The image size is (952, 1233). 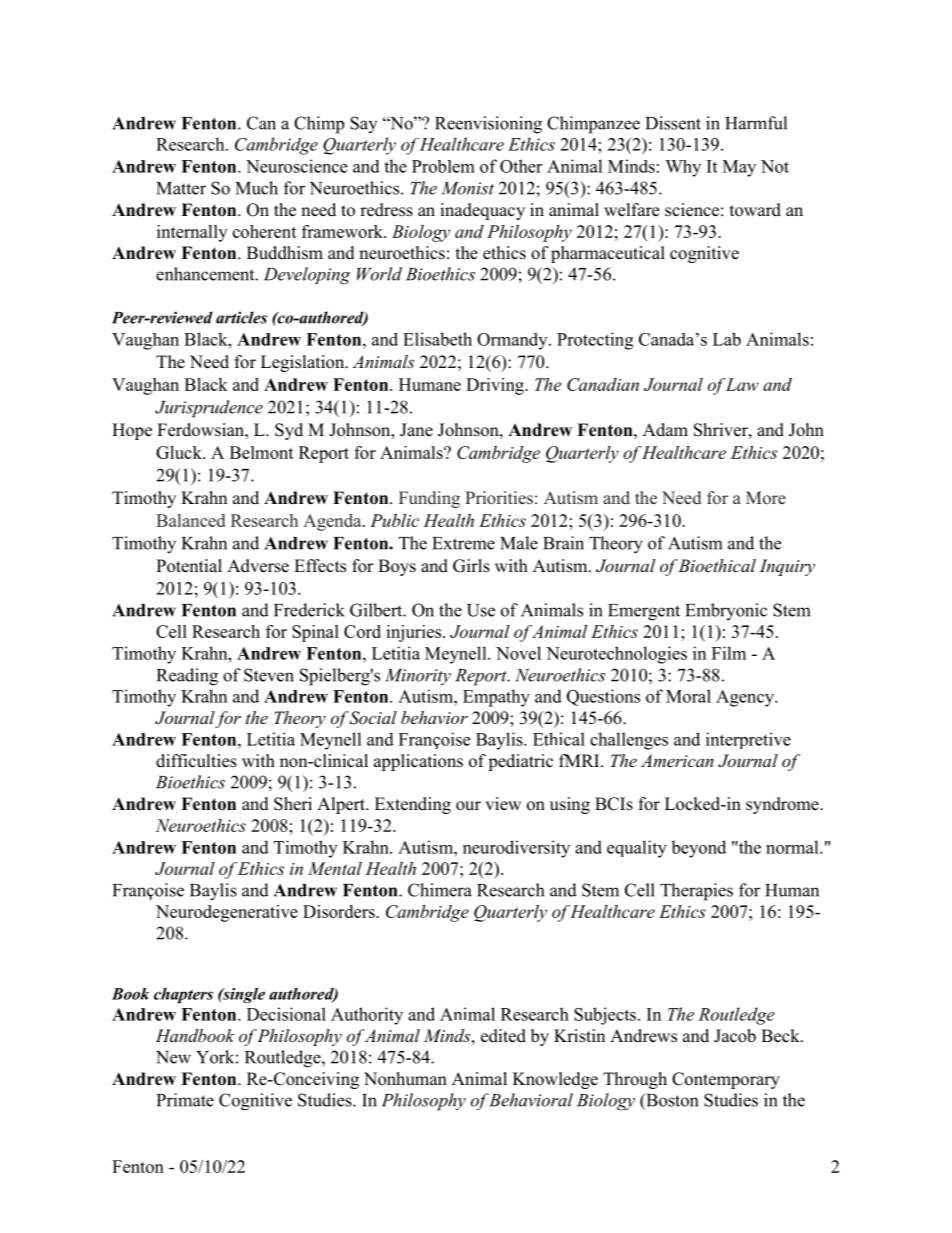 I want to click on applications, so click(x=418, y=762).
